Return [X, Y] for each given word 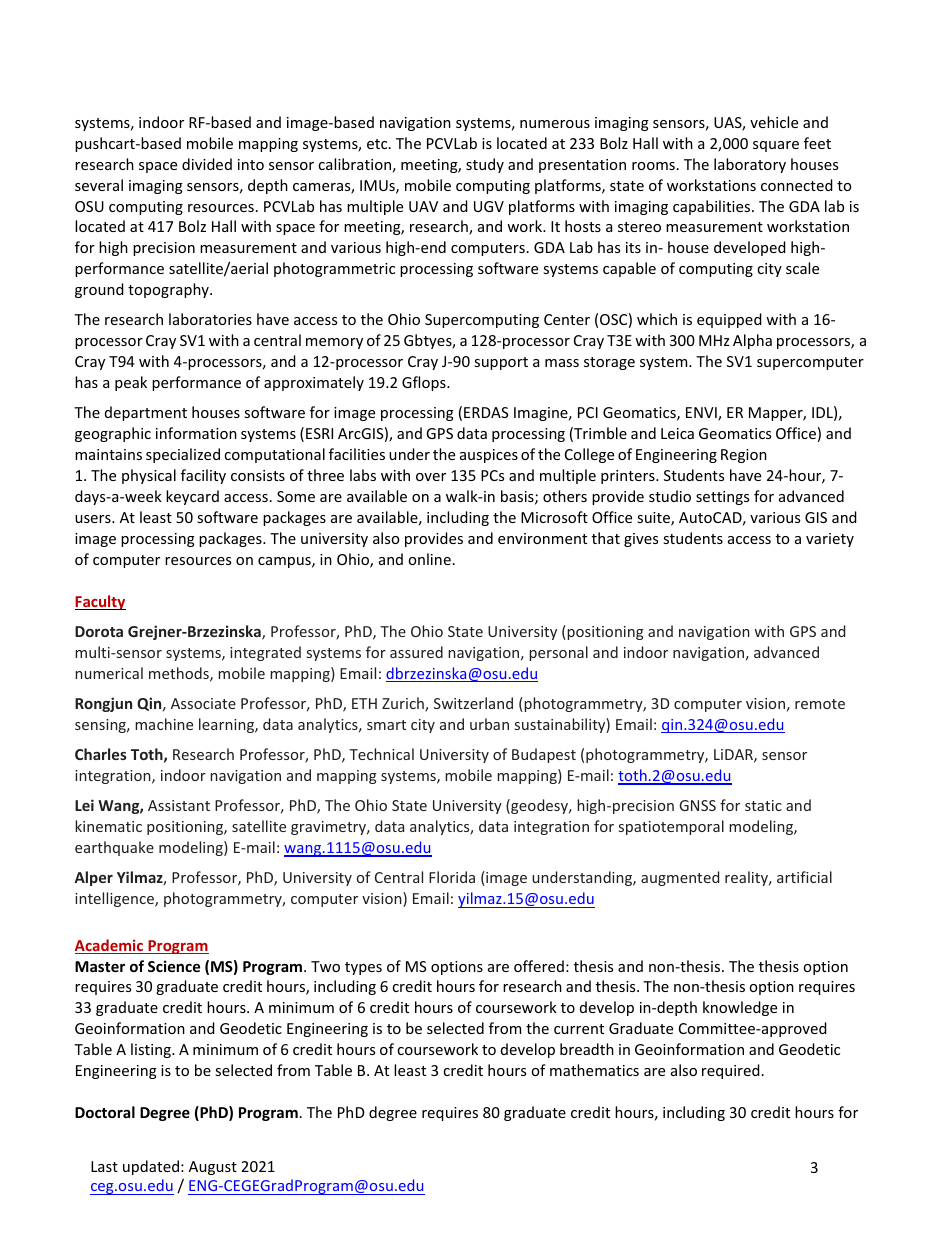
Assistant [179, 805]
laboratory [750, 165]
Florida [452, 877]
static [763, 805]
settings [722, 498]
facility [203, 476]
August [213, 1168]
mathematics [594, 1070]
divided [207, 164]
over [431, 477]
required [731, 1071]
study [485, 165]
